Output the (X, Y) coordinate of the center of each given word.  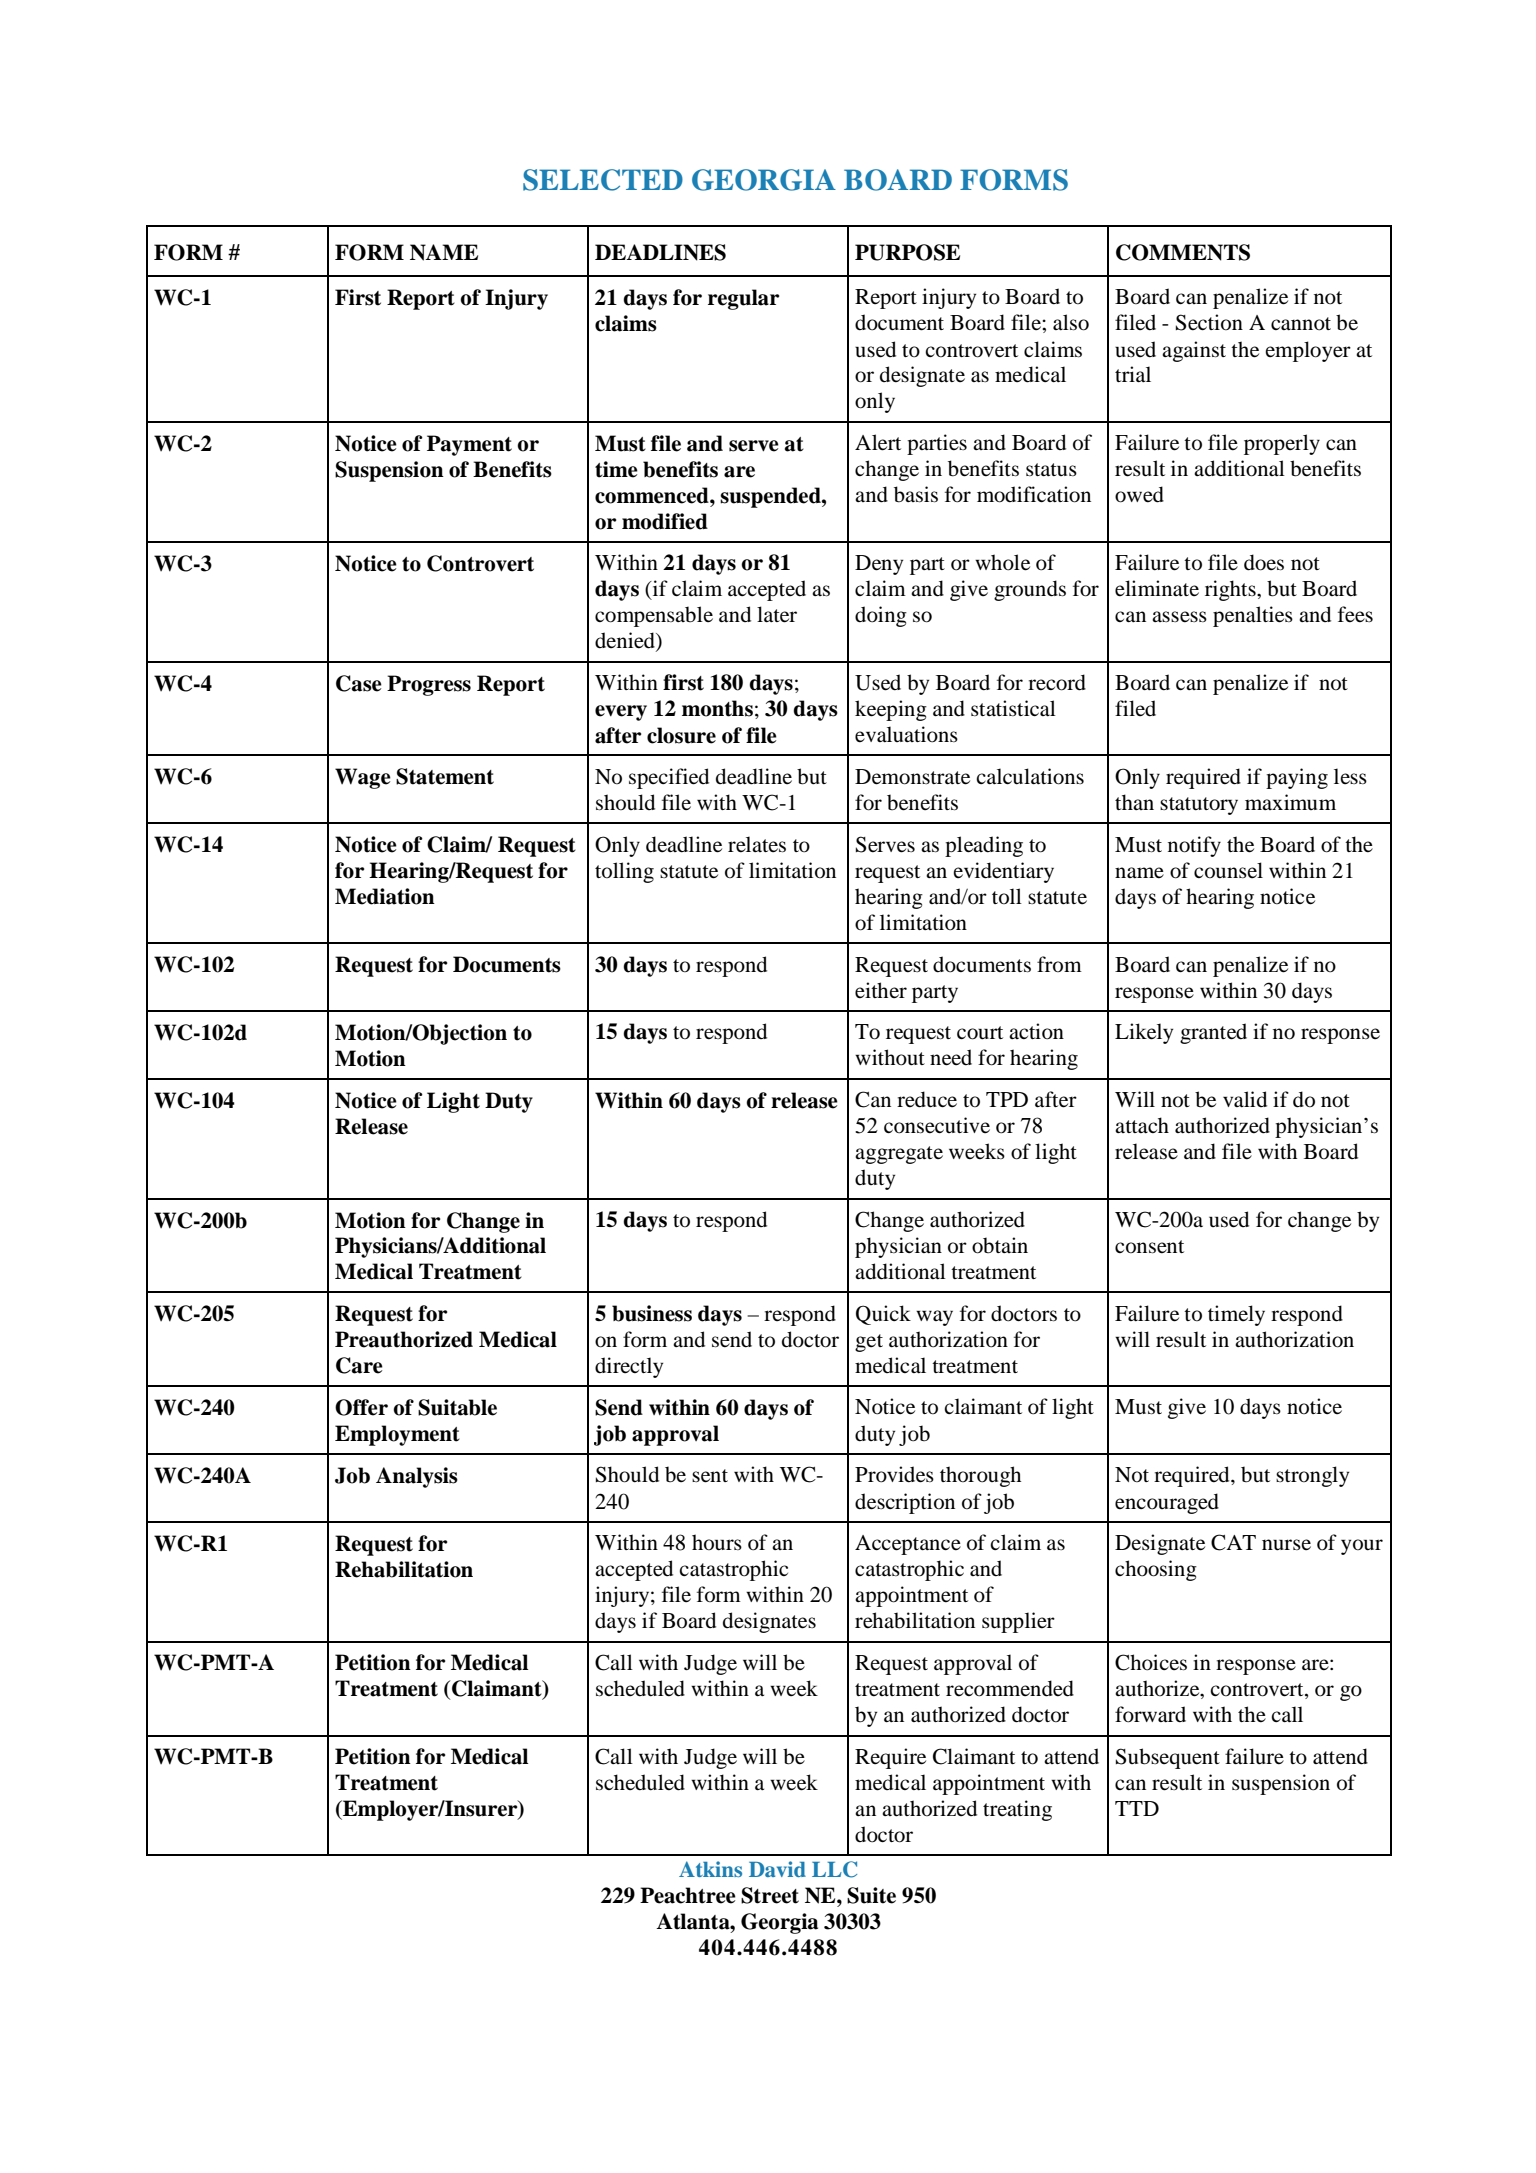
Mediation (385, 896)
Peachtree (688, 1895)
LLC (834, 1869)
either (881, 990)
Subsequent (1168, 1758)
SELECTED (603, 180)
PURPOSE (907, 252)
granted (1213, 1033)
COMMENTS (1183, 252)
